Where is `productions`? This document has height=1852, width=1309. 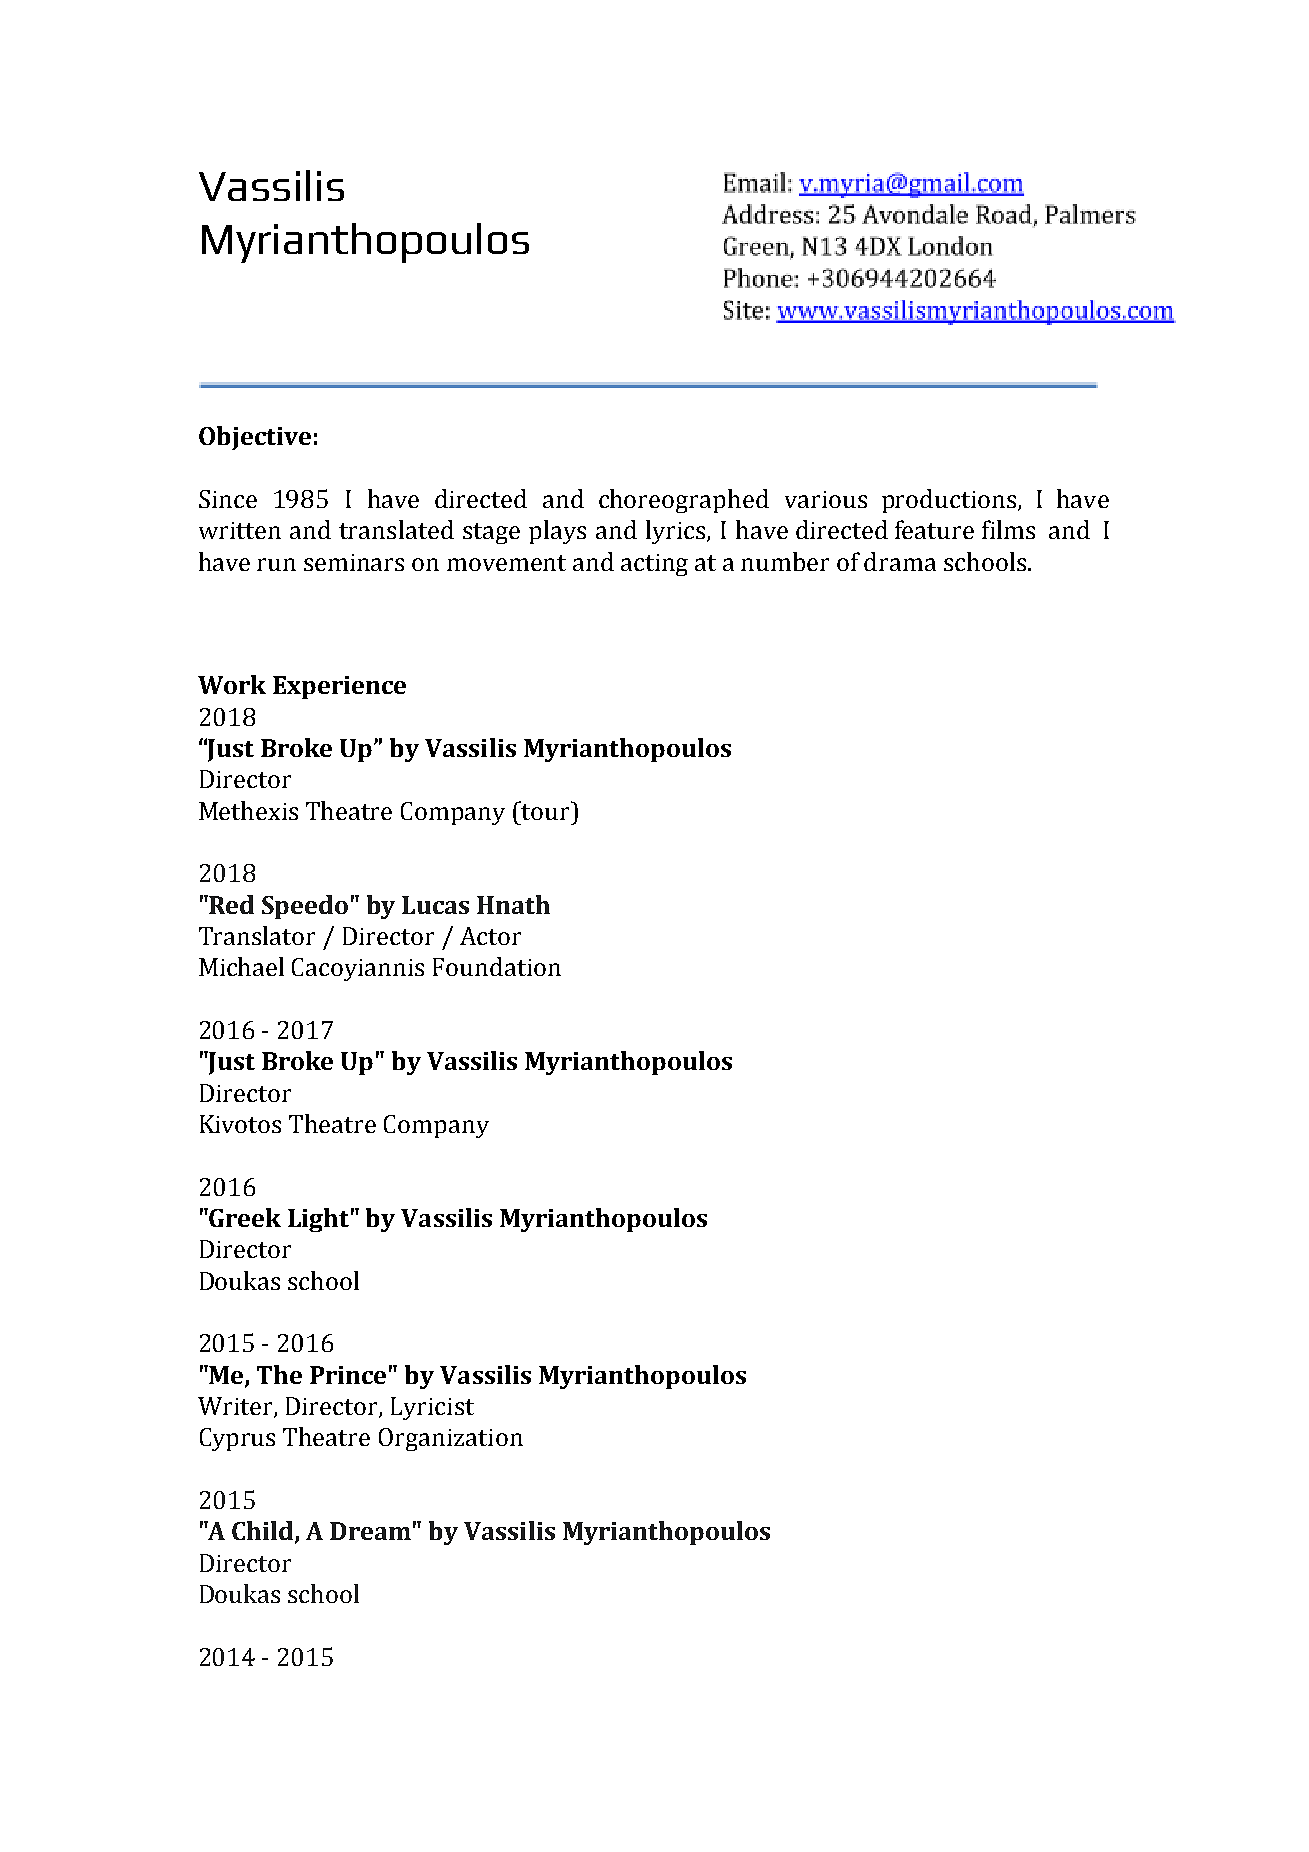 productions is located at coordinates (949, 501).
